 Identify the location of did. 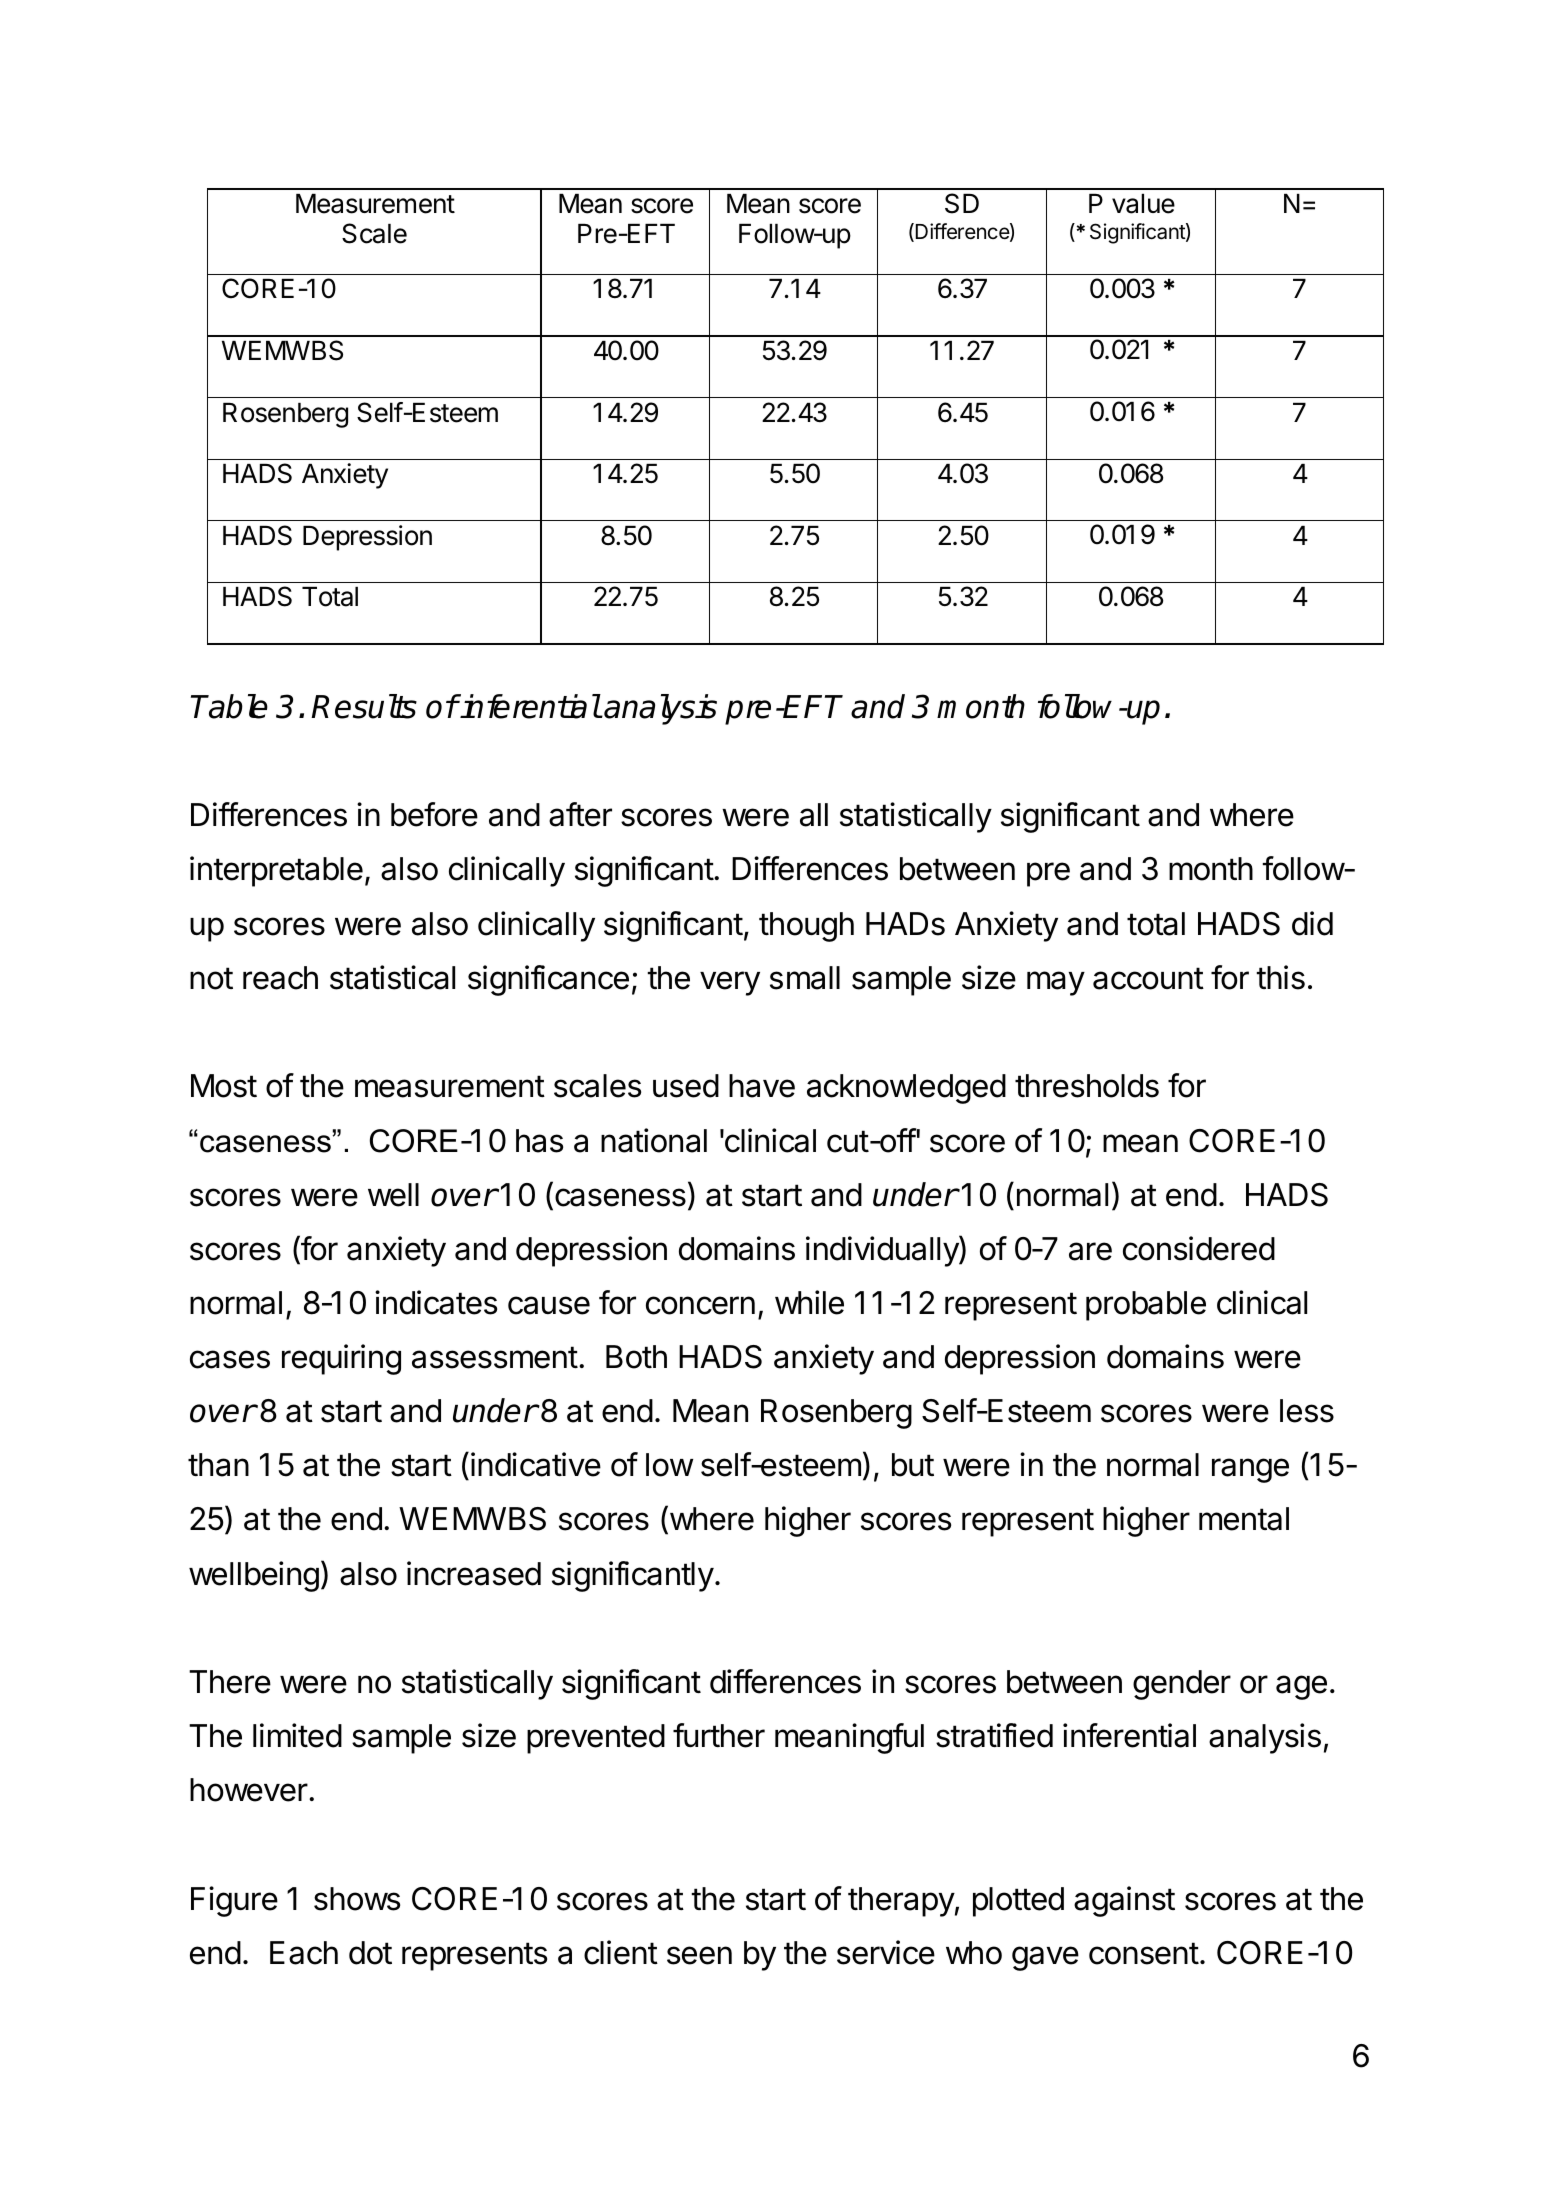
(1312, 923).
